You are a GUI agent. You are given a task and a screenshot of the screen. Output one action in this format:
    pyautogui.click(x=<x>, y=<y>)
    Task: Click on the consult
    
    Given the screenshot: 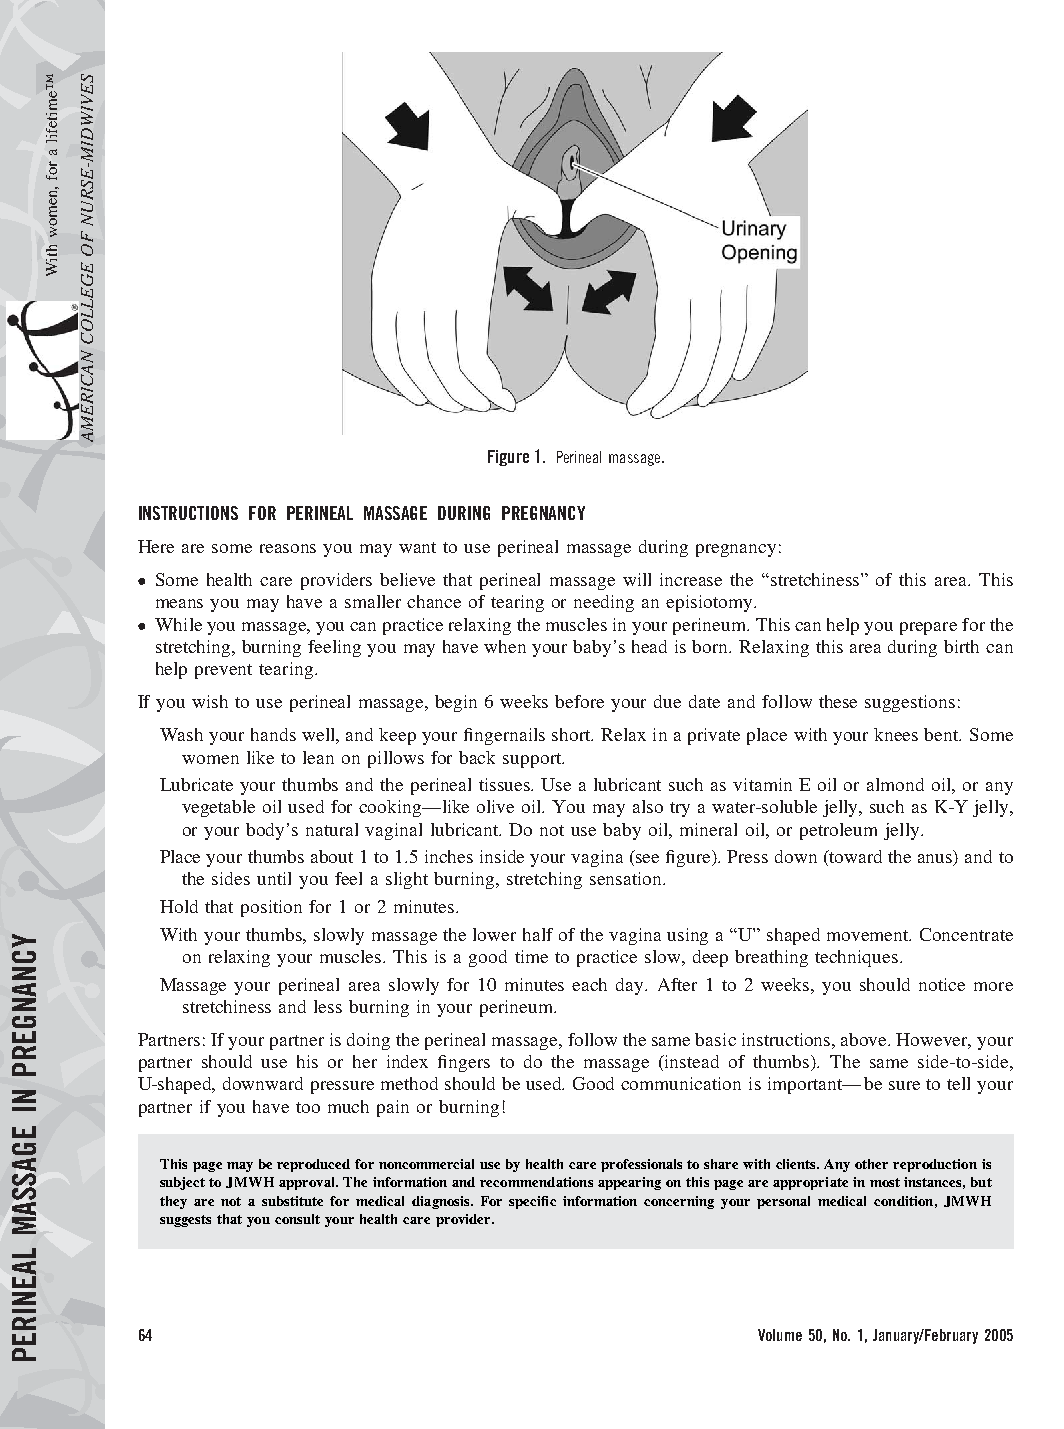 What is the action you would take?
    pyautogui.click(x=297, y=1219)
